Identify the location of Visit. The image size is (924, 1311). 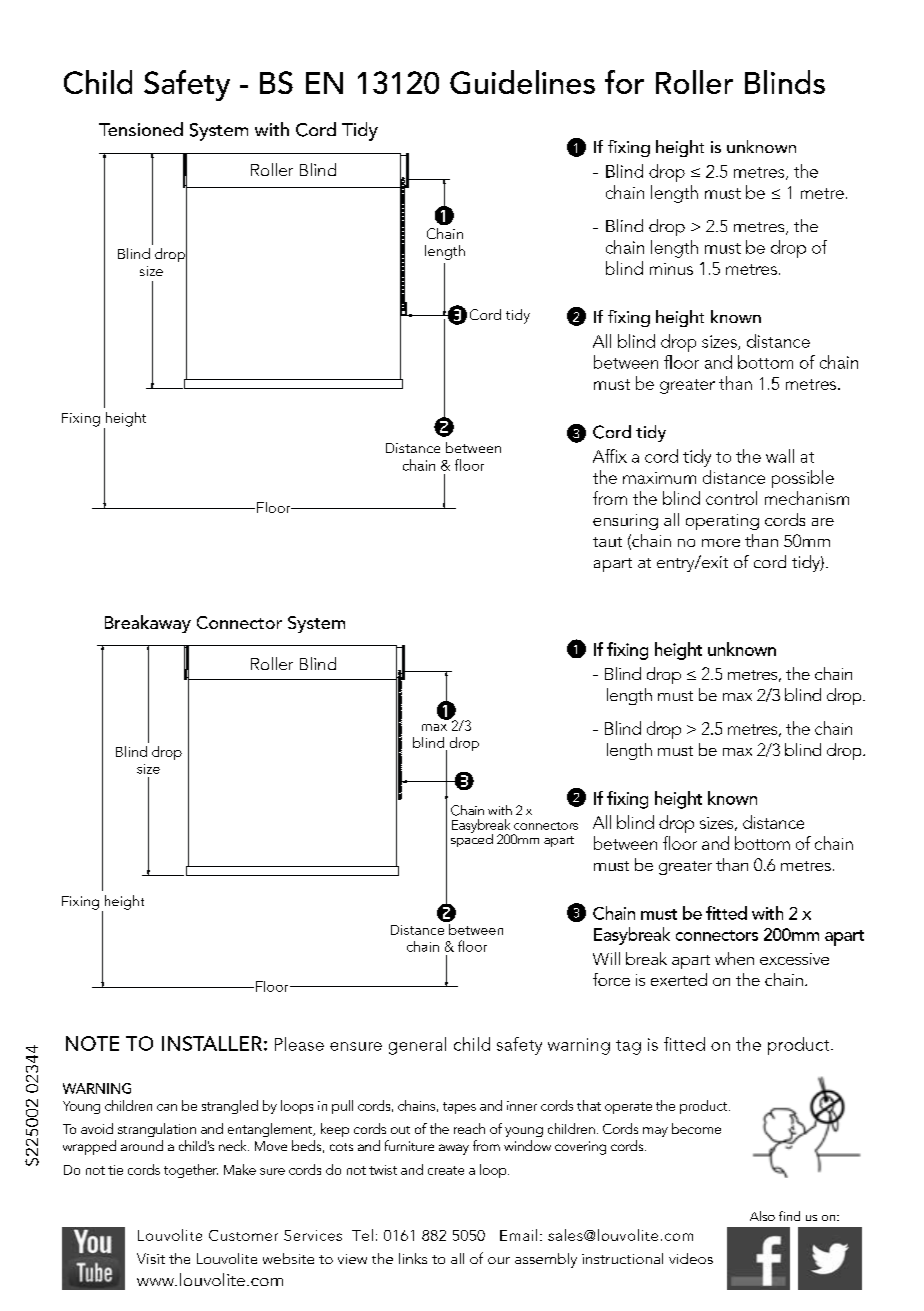
(151, 1258).
